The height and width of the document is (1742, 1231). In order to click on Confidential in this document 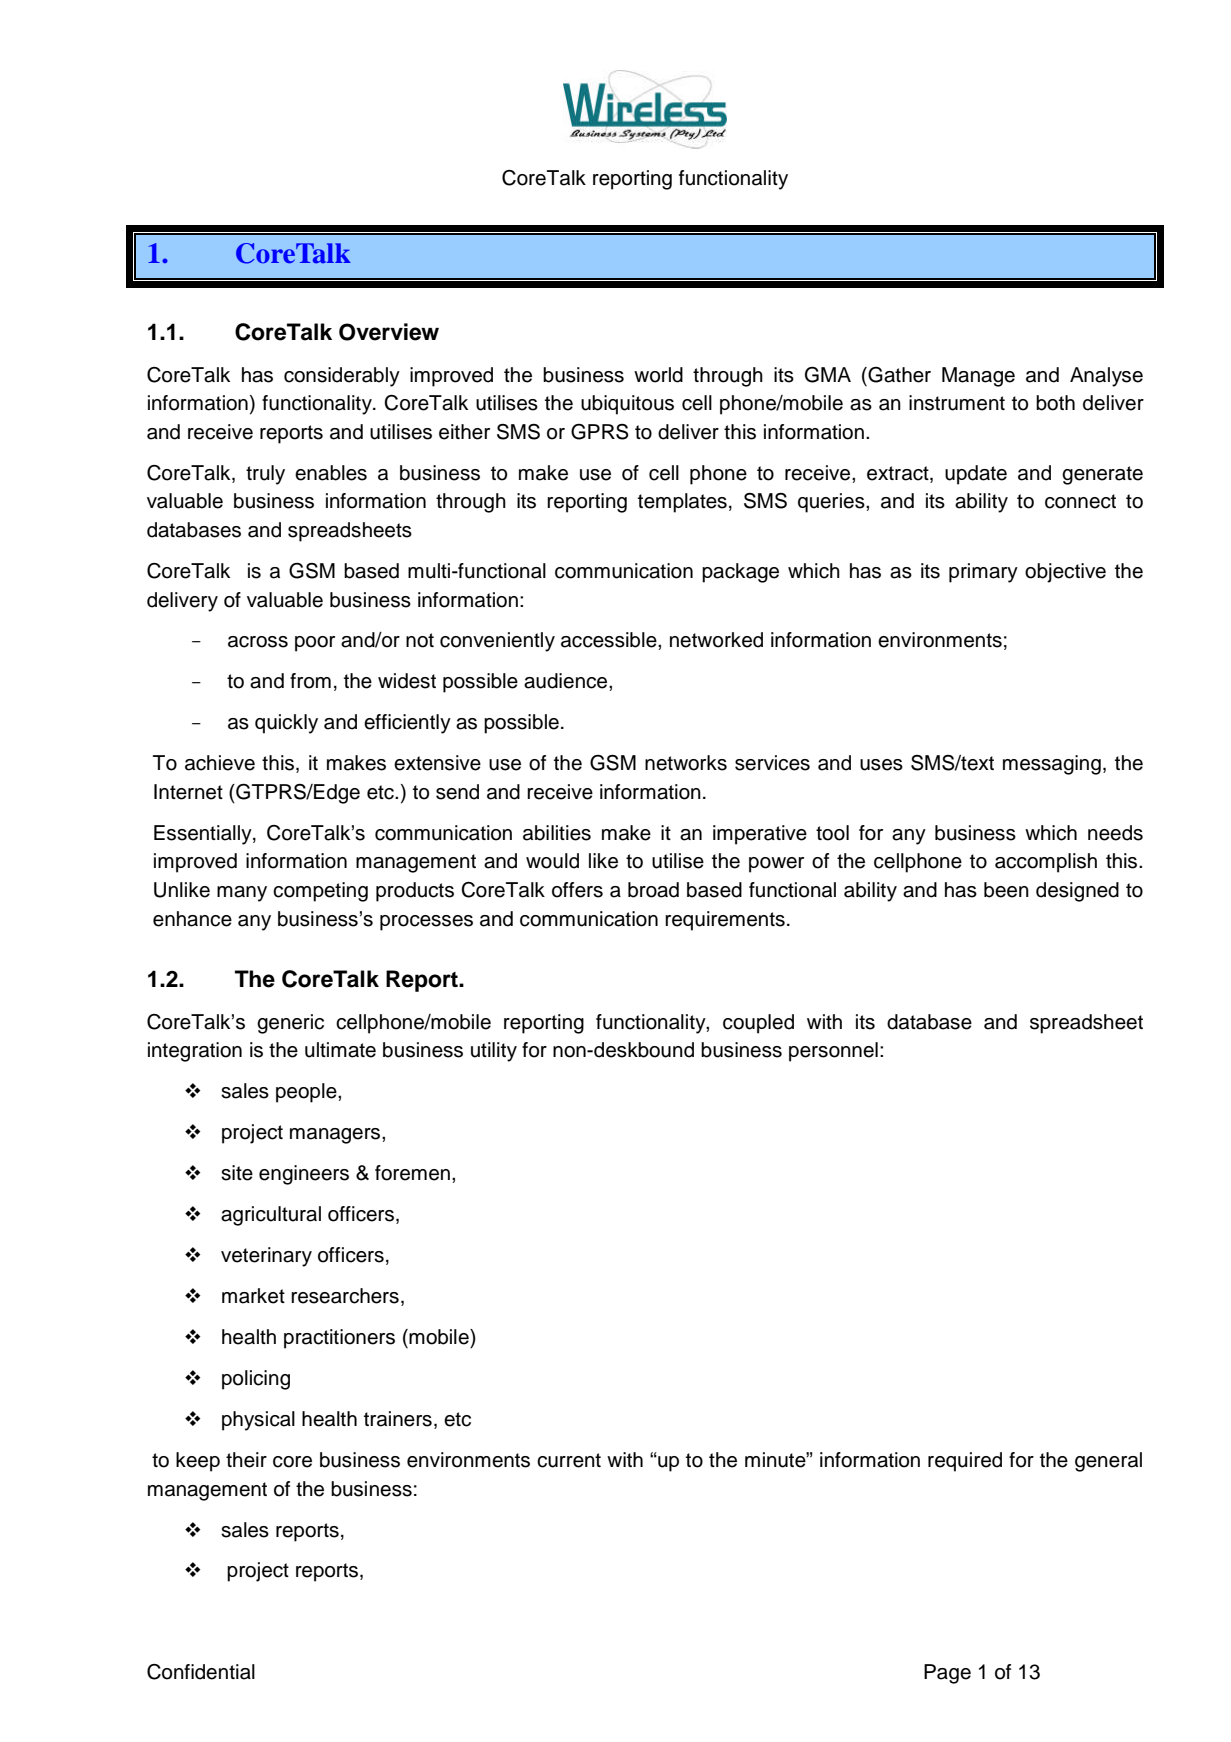, I will do `click(201, 1672)`.
